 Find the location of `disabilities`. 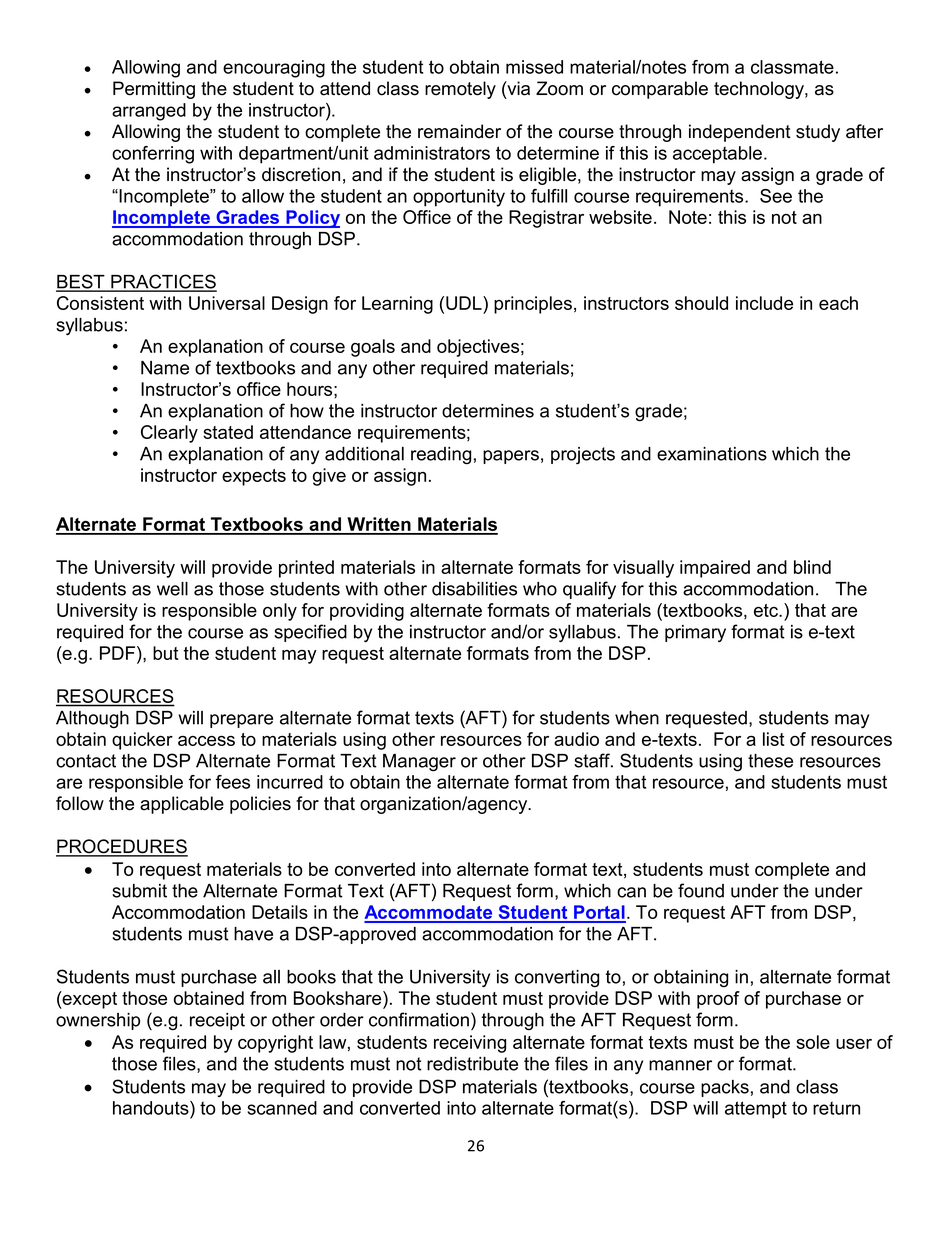

disabilities is located at coordinates (474, 589).
